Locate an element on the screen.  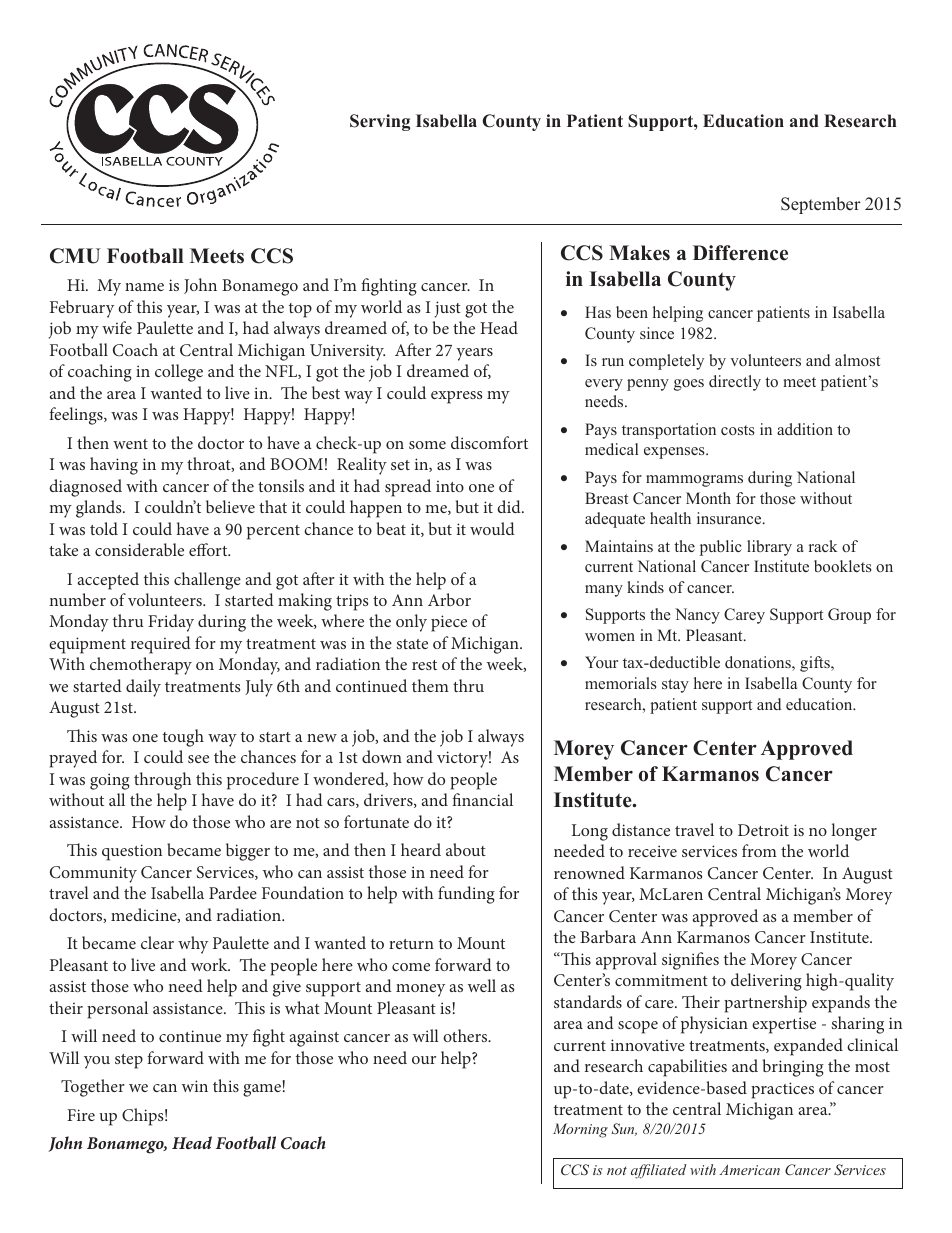
Serving is located at coordinates (380, 122).
